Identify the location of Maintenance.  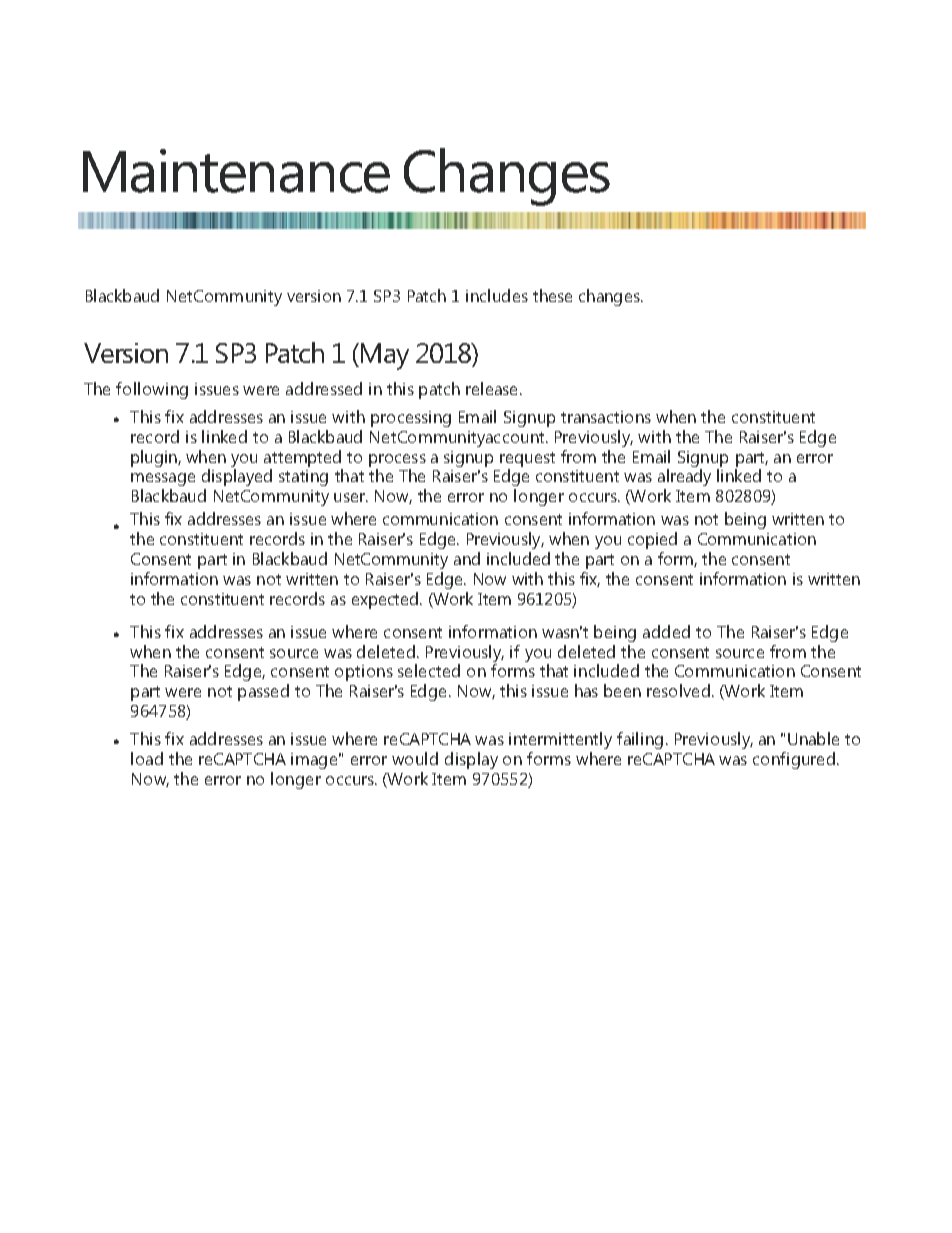
(236, 171).
